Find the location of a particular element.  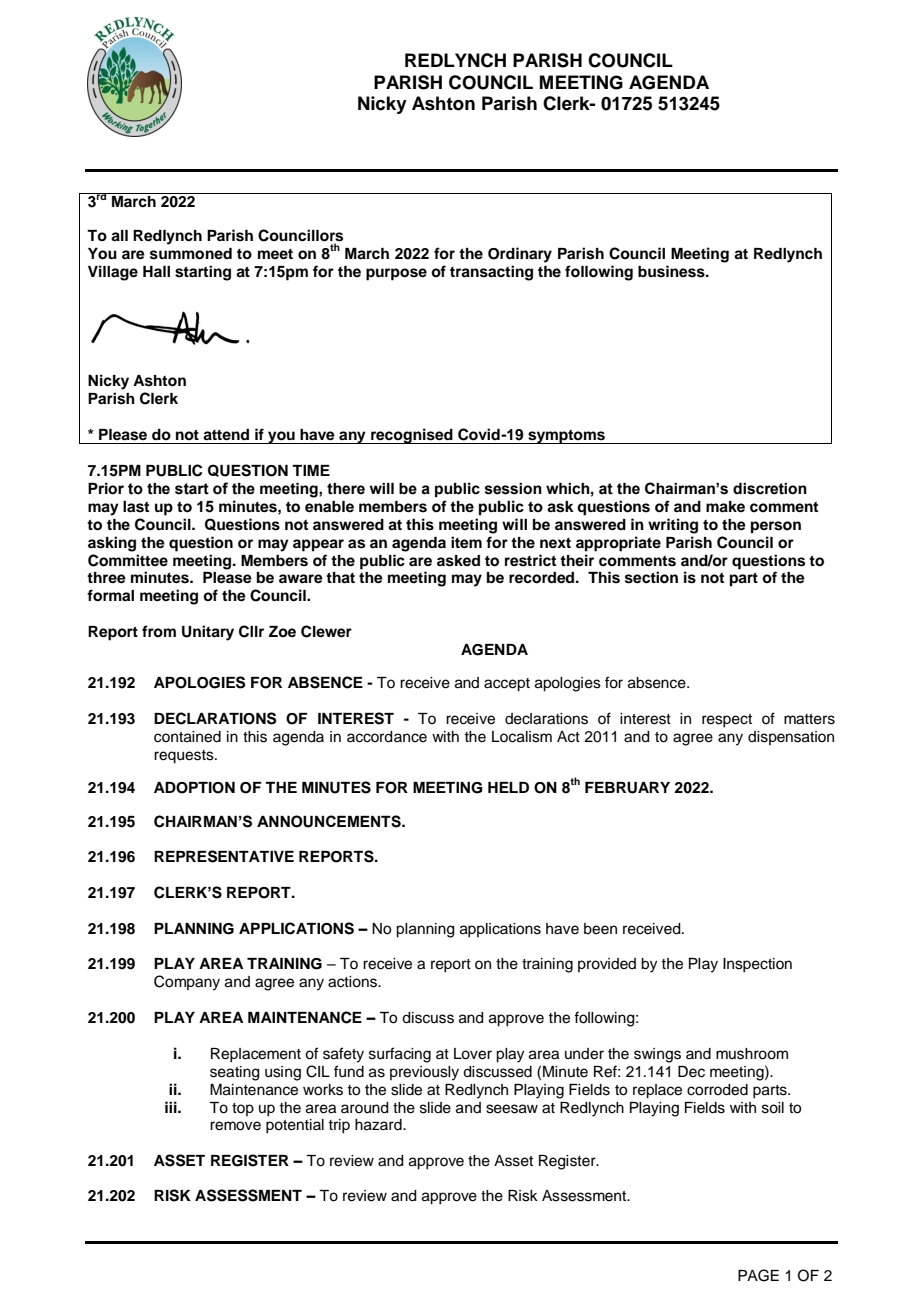

Company is located at coordinates (187, 983).
